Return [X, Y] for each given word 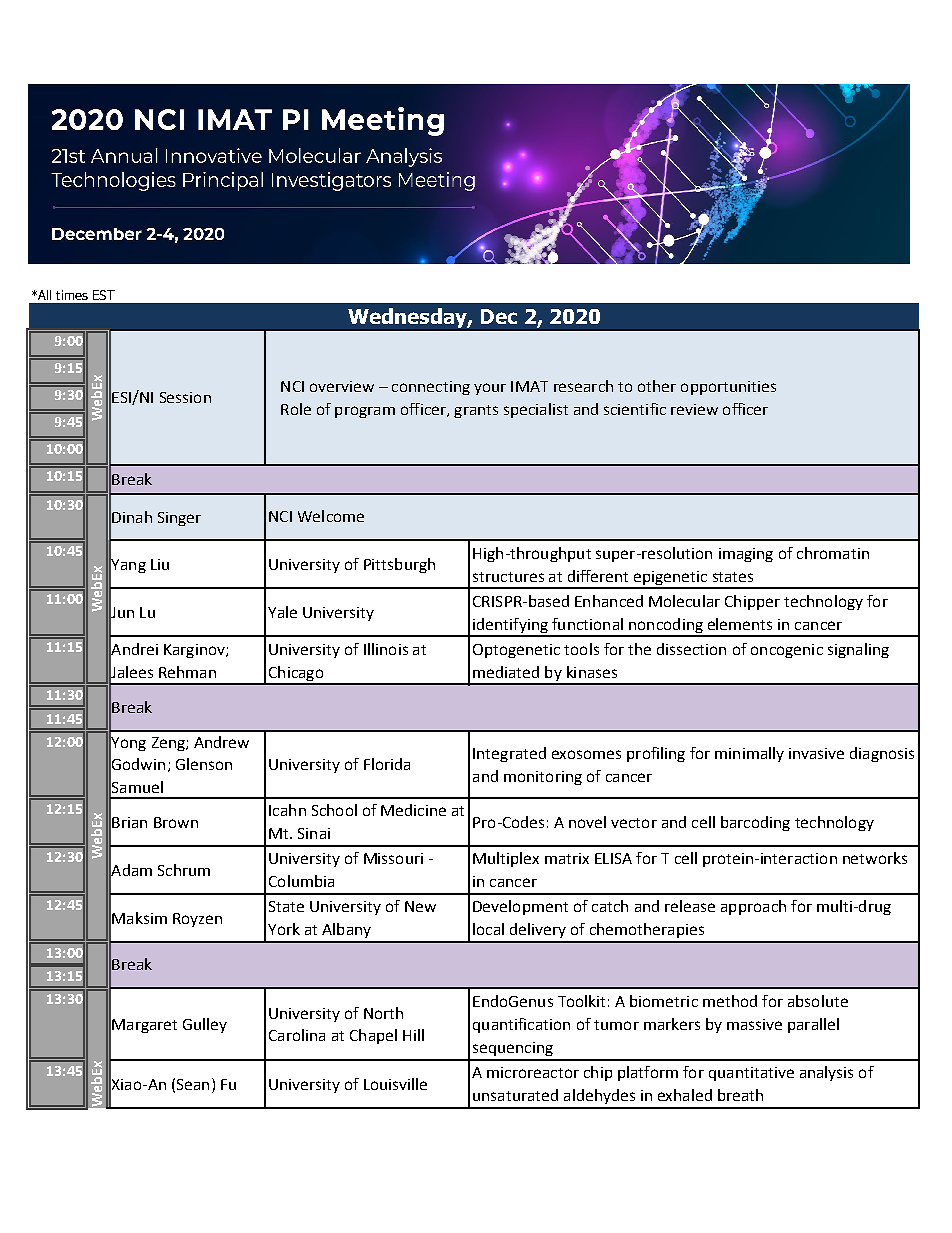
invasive [816, 753]
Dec [499, 316]
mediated [506, 672]
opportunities [728, 388]
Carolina [297, 1035]
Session [185, 397]
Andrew [221, 742]
